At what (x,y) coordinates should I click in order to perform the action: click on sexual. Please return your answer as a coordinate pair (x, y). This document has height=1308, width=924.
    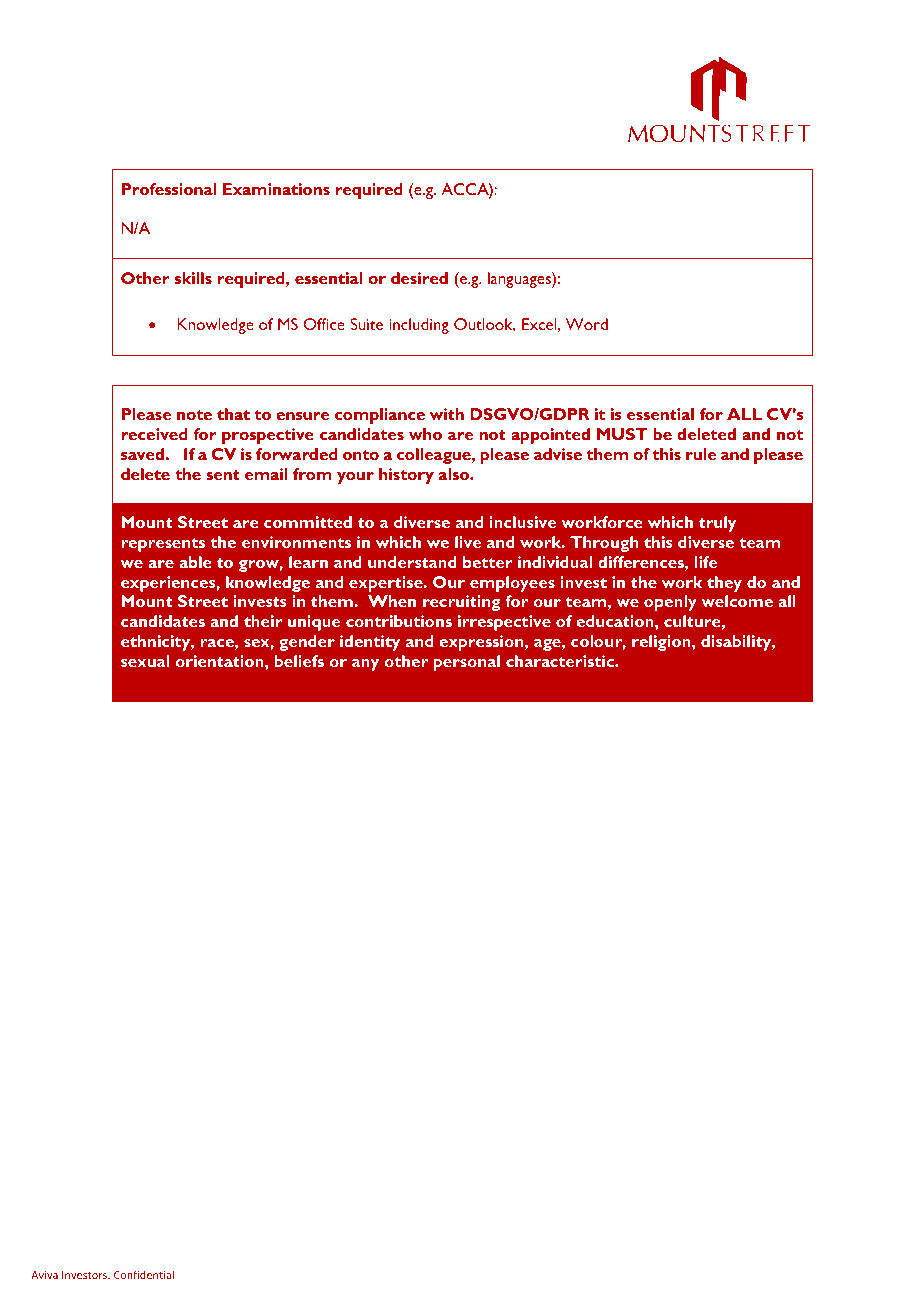
    Looking at the image, I should click on (145, 661).
